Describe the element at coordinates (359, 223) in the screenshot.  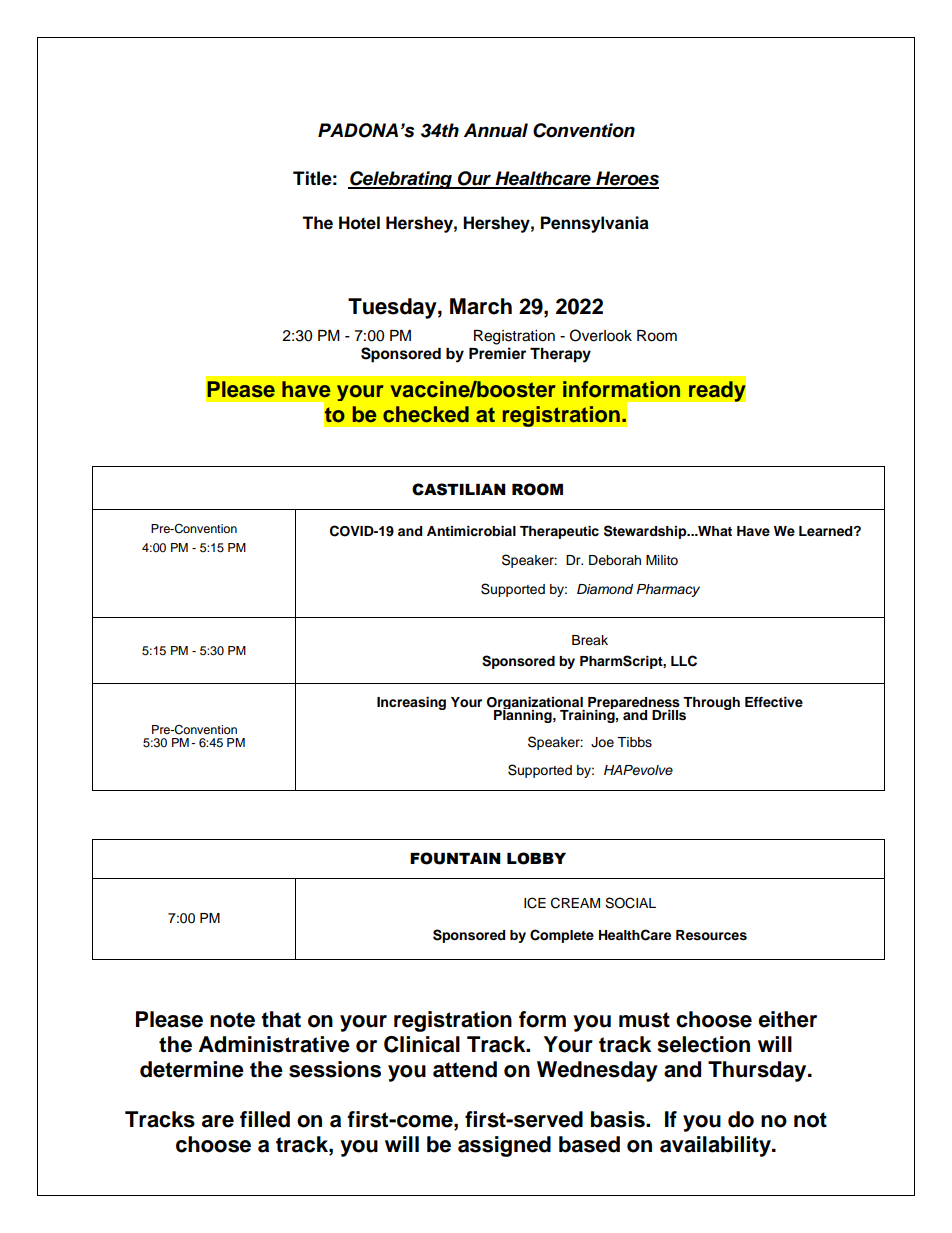
I see `Hotel` at that location.
